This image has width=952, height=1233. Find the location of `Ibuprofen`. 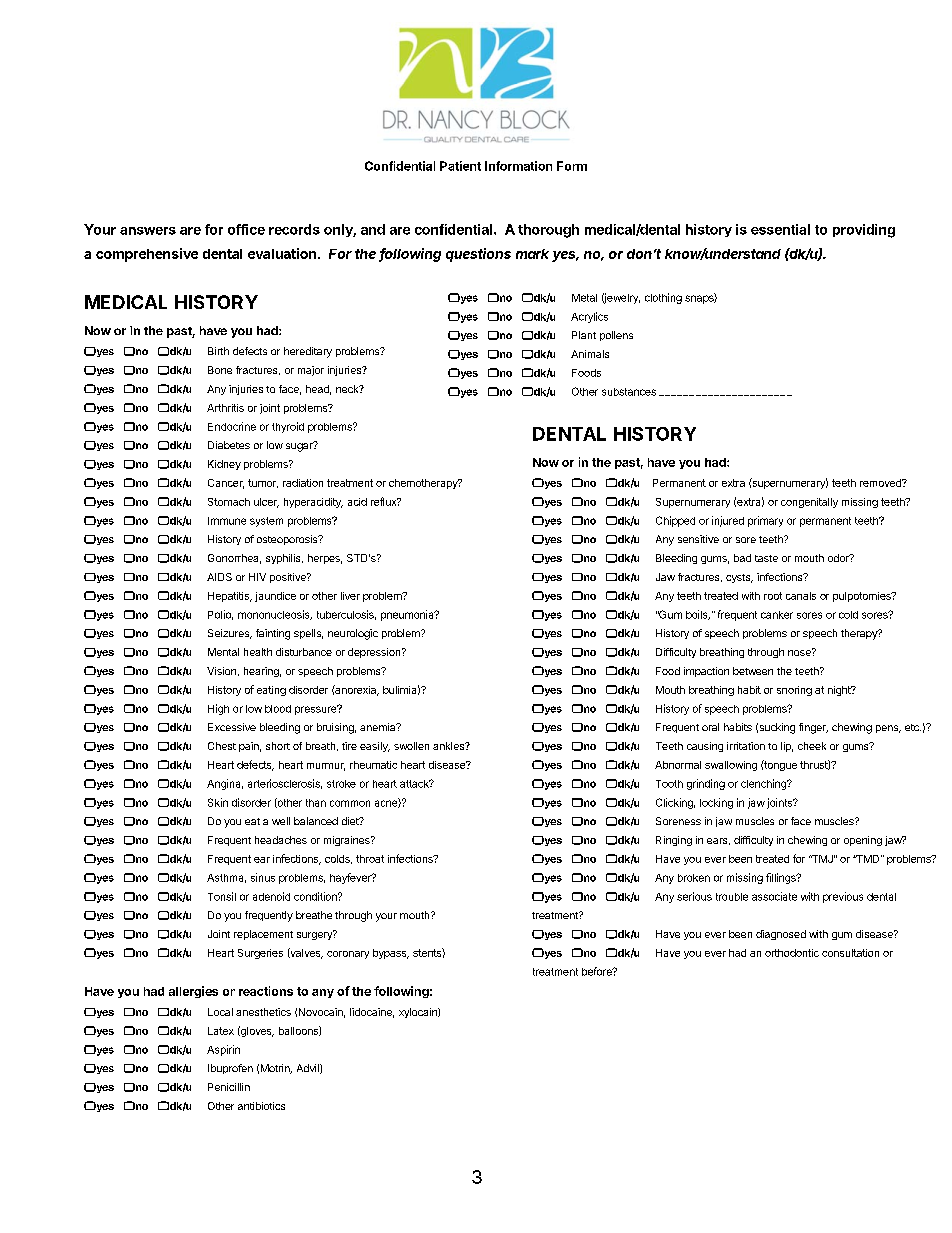

Ibuprofen is located at coordinates (230, 1069).
